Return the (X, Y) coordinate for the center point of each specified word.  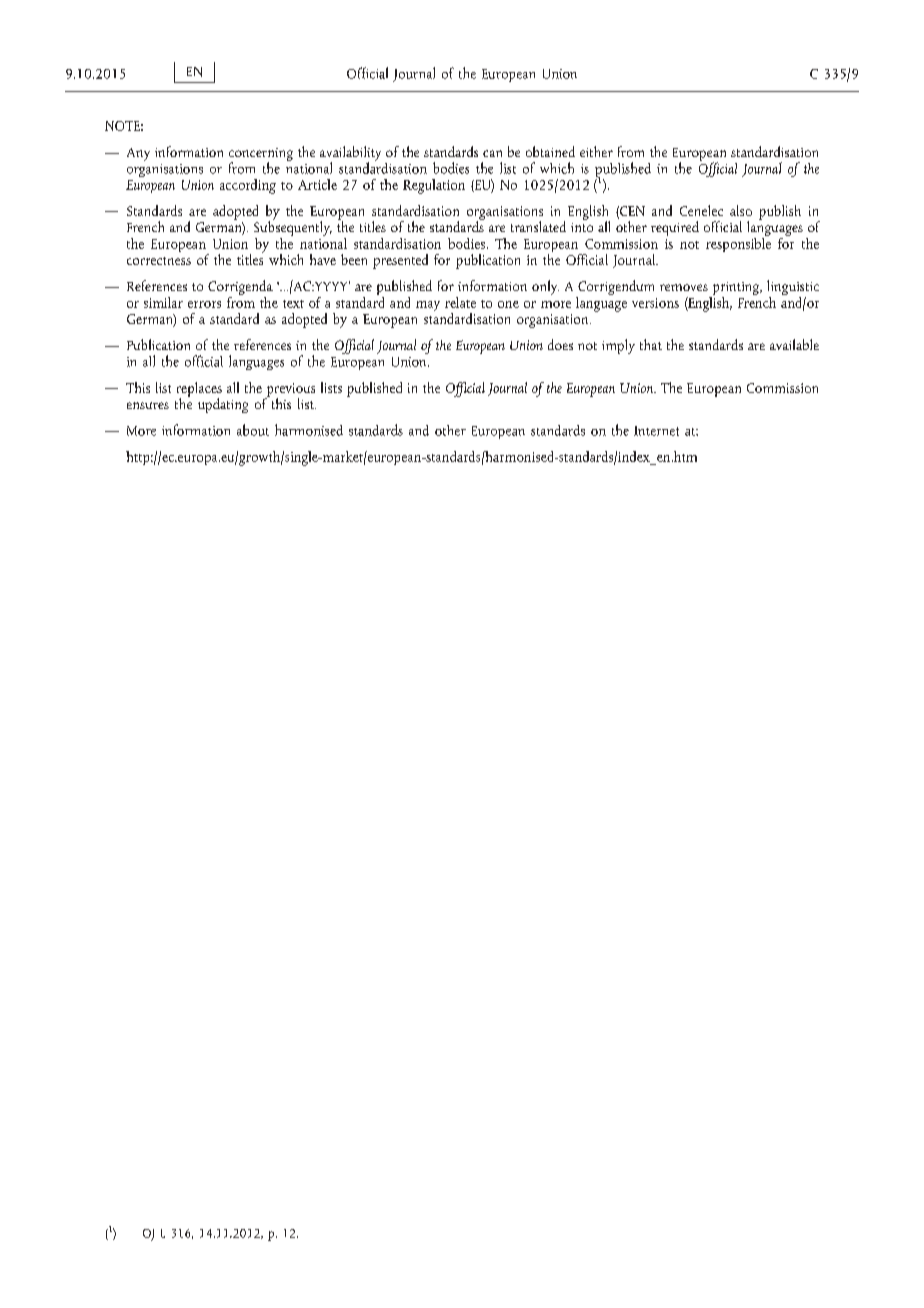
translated (538, 226)
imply (618, 346)
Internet (656, 431)
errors (204, 304)
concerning (261, 155)
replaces (199, 390)
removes (684, 287)
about (253, 430)
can (492, 153)
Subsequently (293, 228)
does (560, 344)
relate (460, 302)
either (596, 151)
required (675, 228)
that (651, 344)
